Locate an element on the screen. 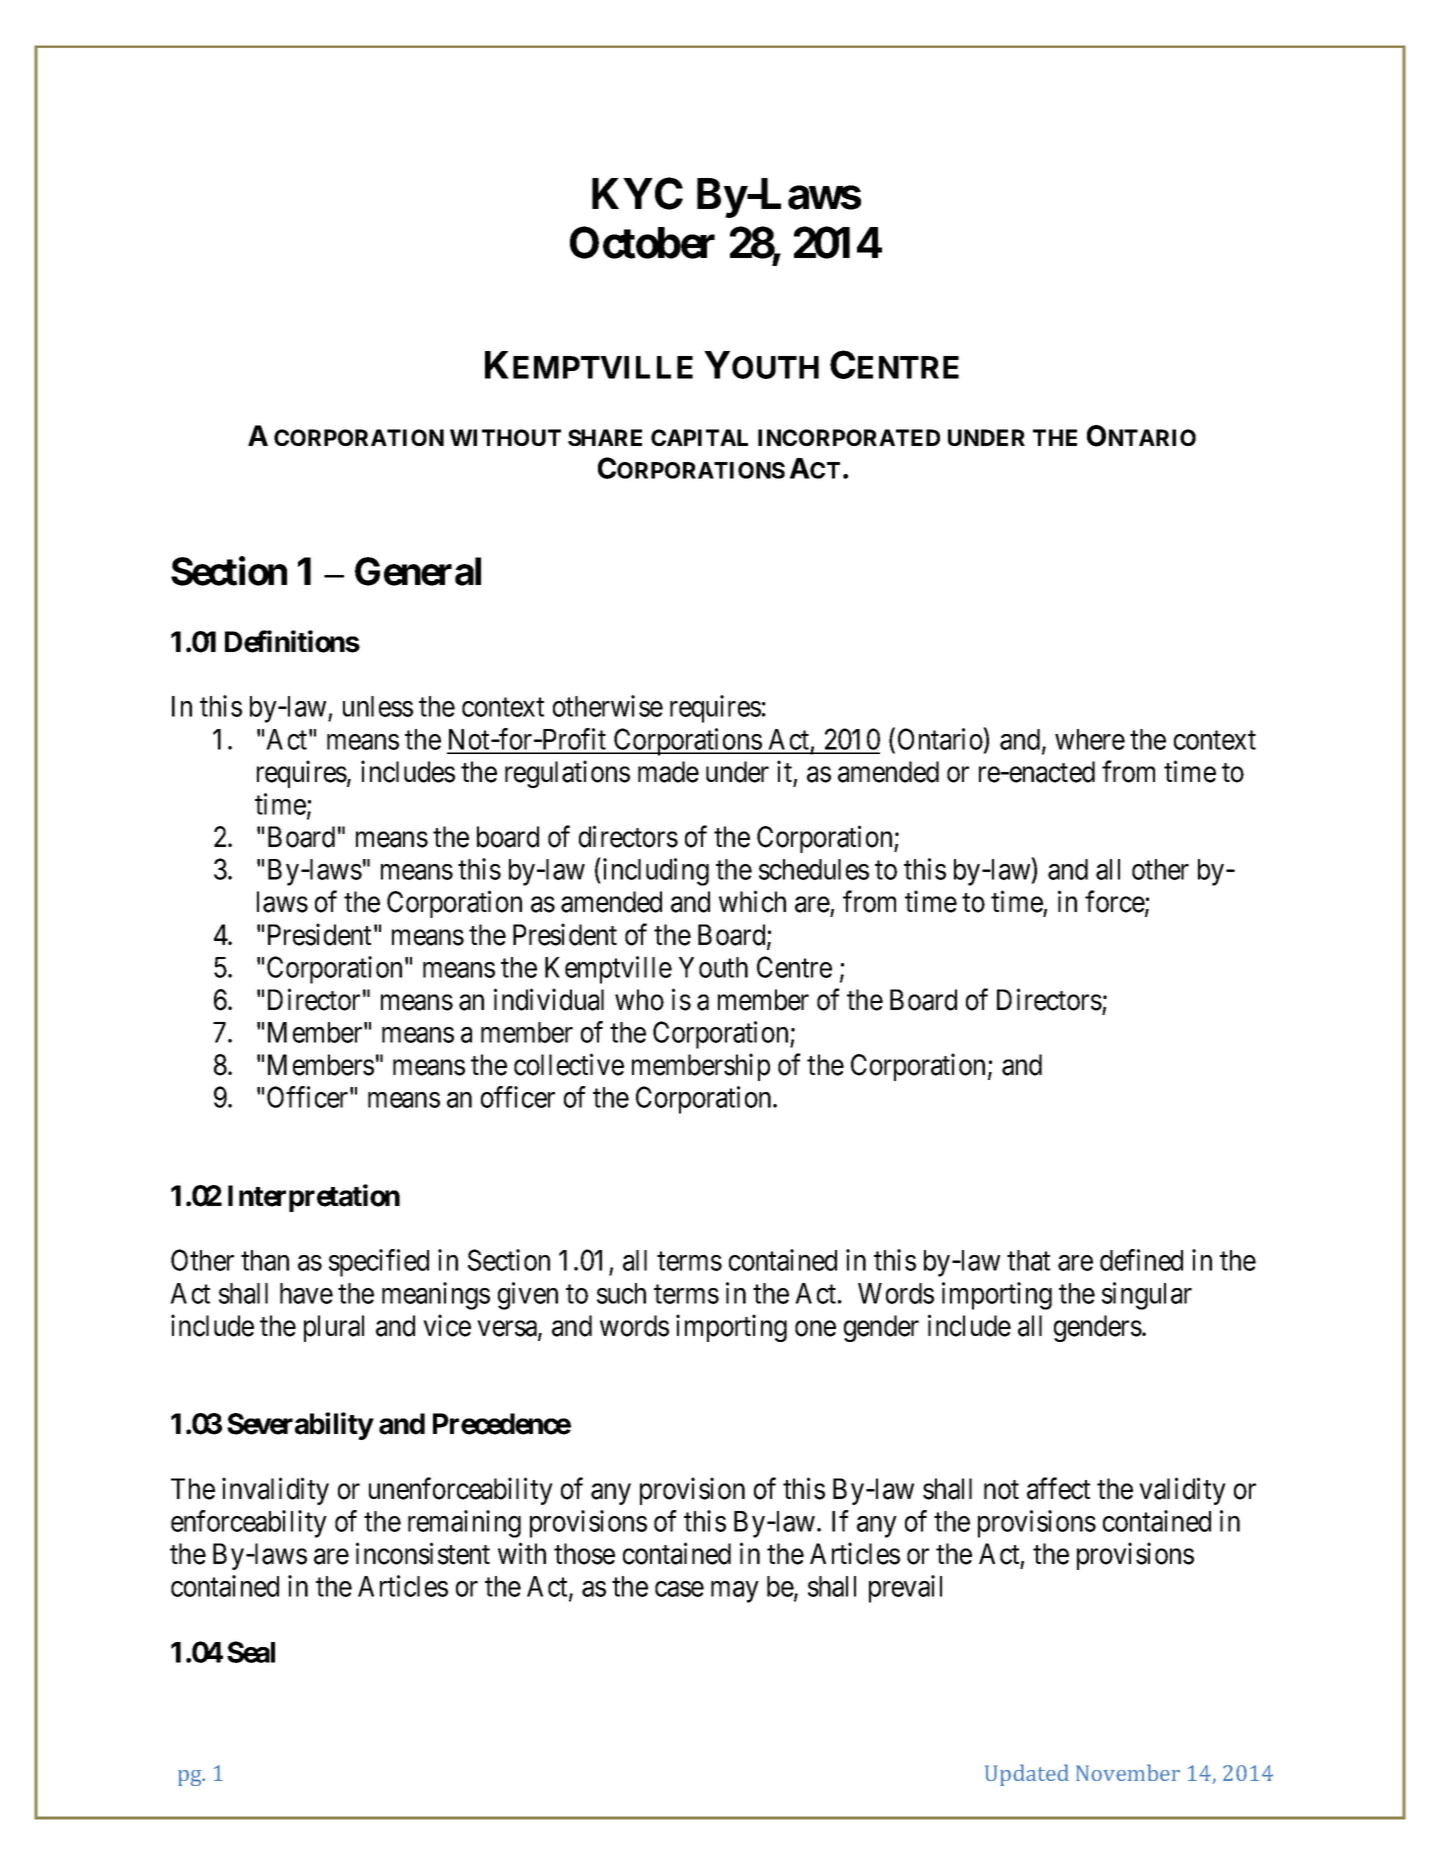  KYC is located at coordinates (637, 194).
